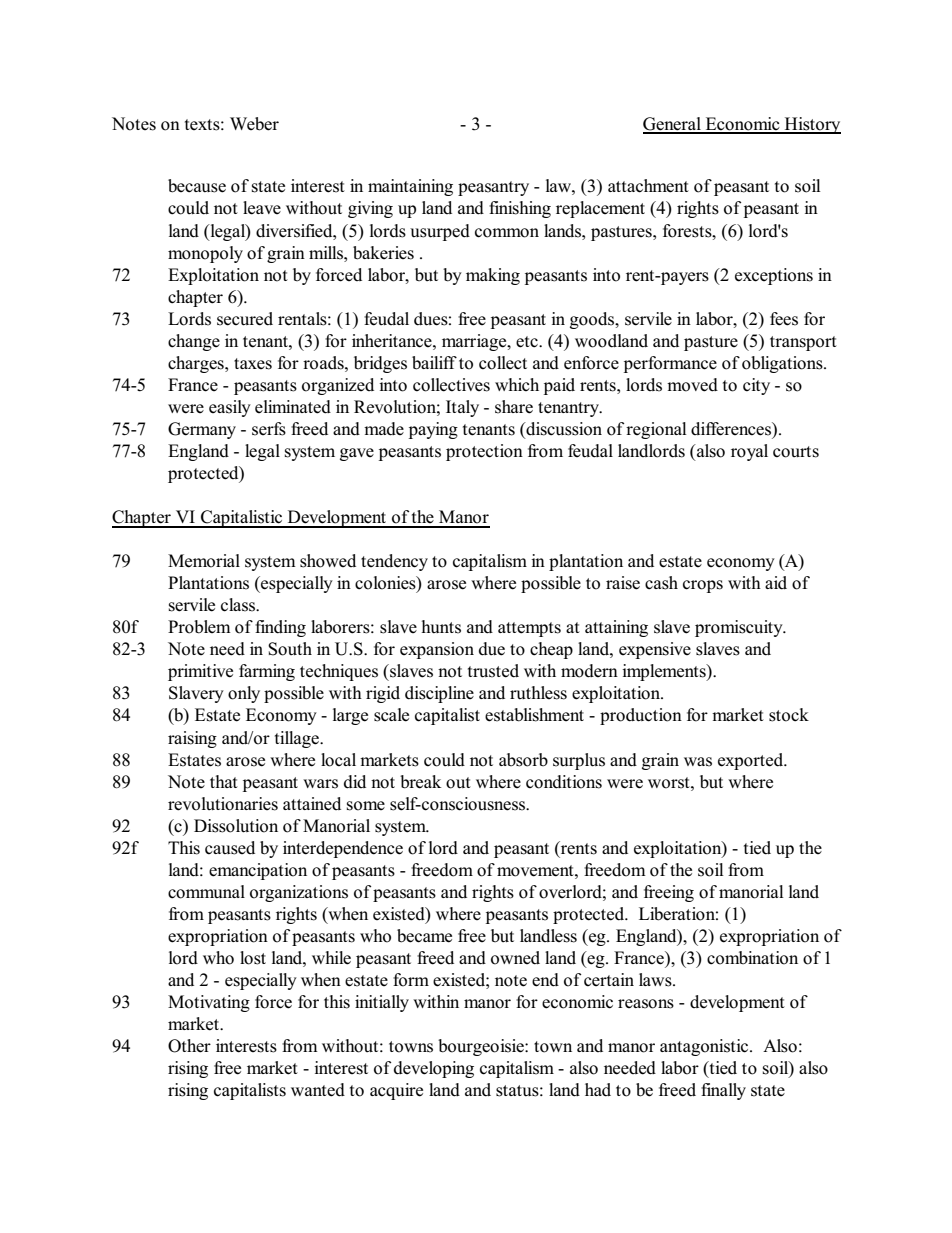  What do you see at coordinates (318, 1090) in the document?
I see `wanted` at bounding box center [318, 1090].
